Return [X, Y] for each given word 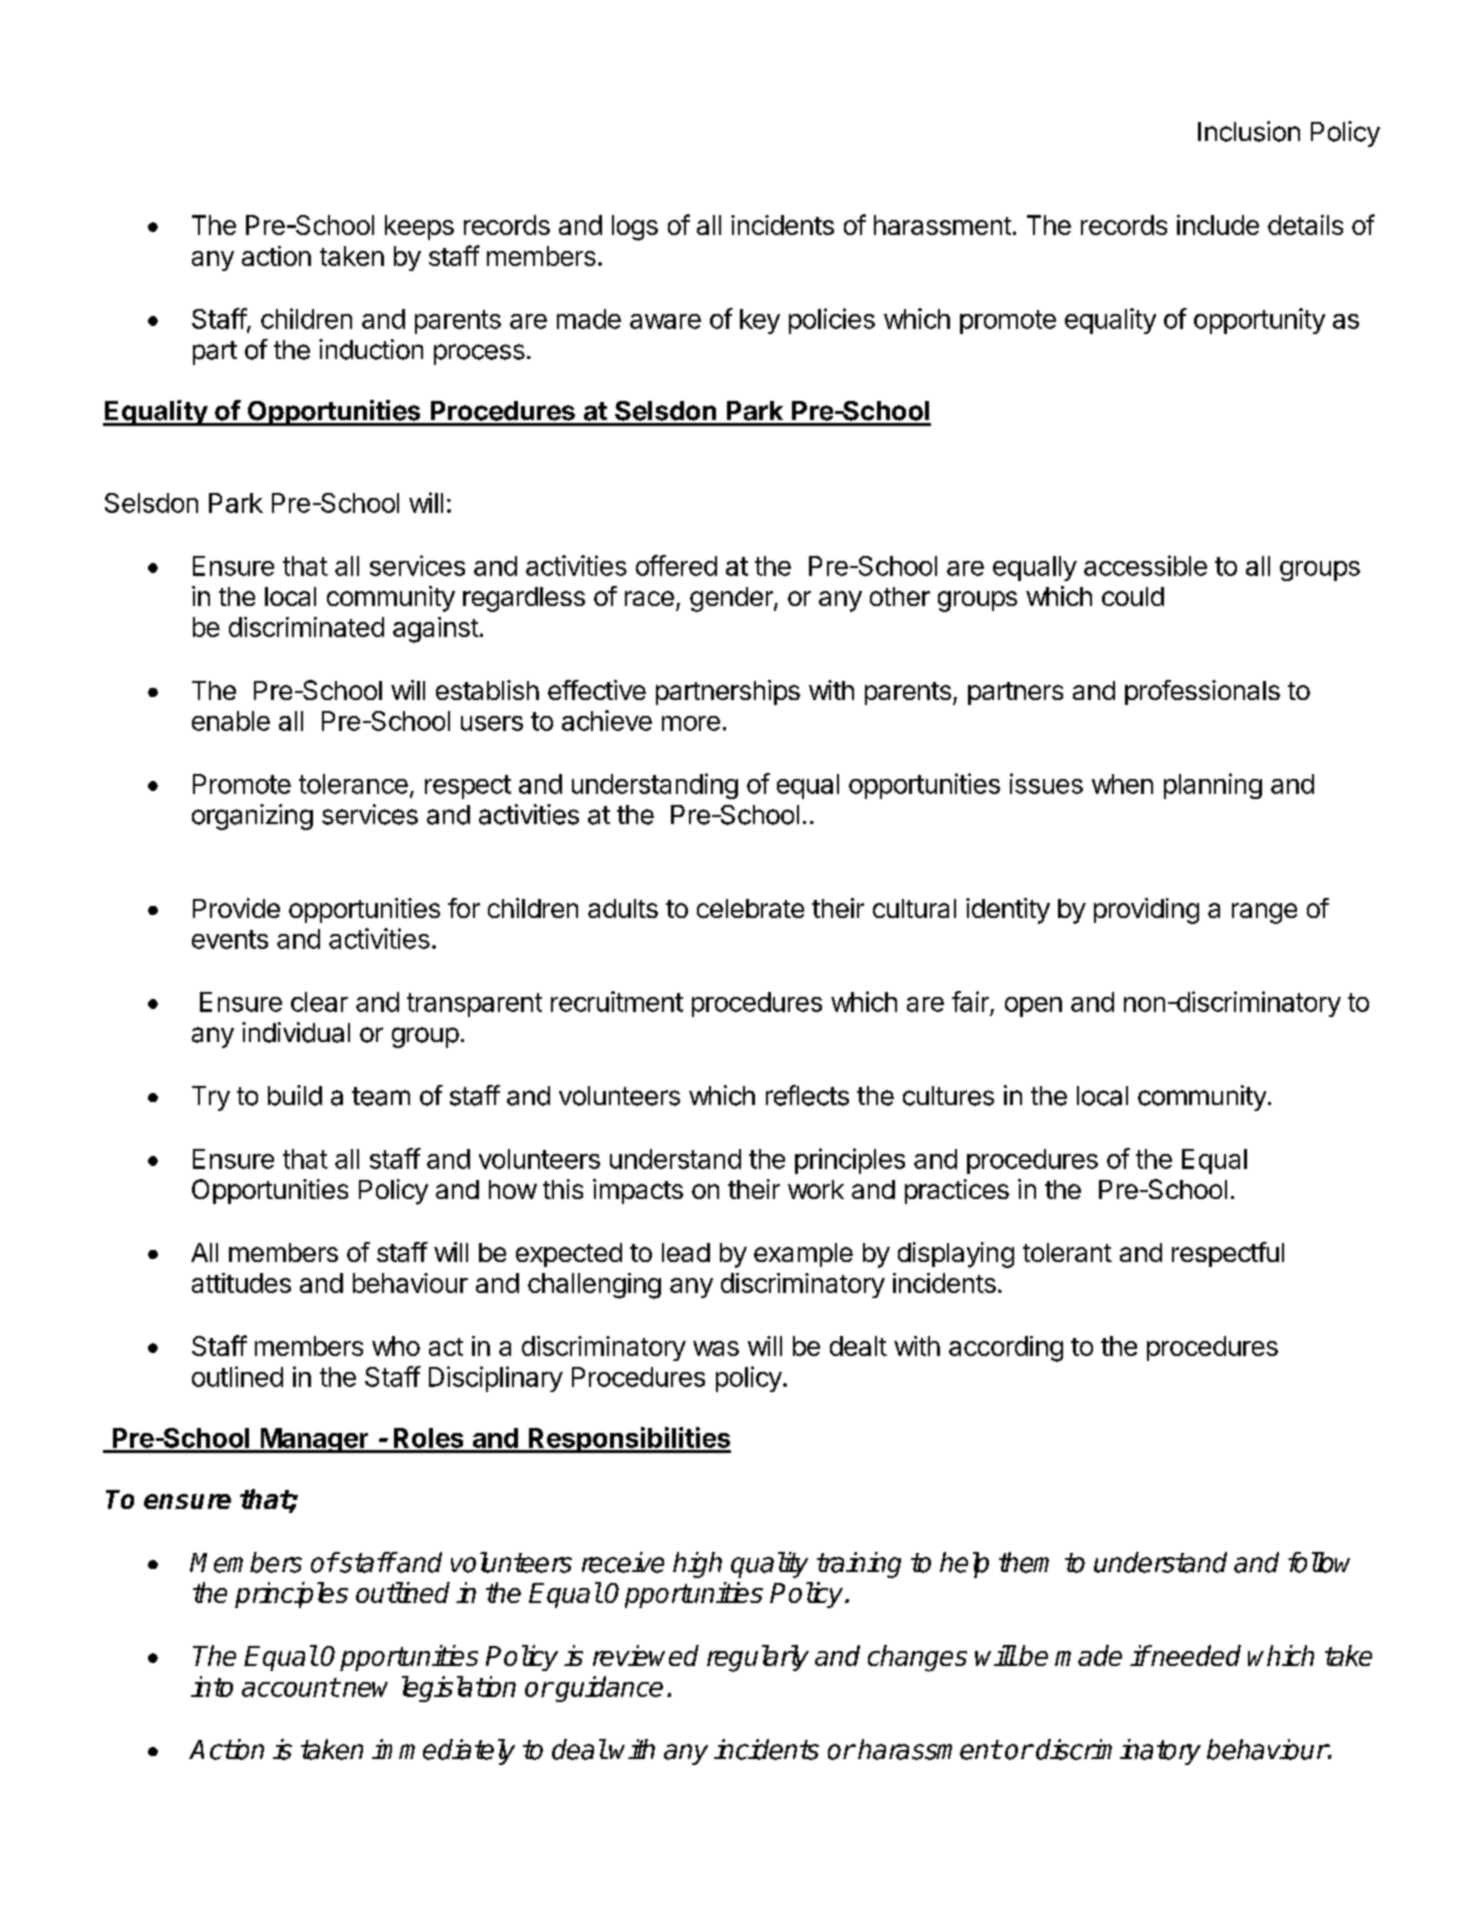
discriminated [306, 627]
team [381, 1096]
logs [635, 228]
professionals [1202, 692]
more [691, 723]
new [365, 1689]
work [816, 1189]
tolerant [1067, 1252]
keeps [419, 227]
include [1218, 225]
